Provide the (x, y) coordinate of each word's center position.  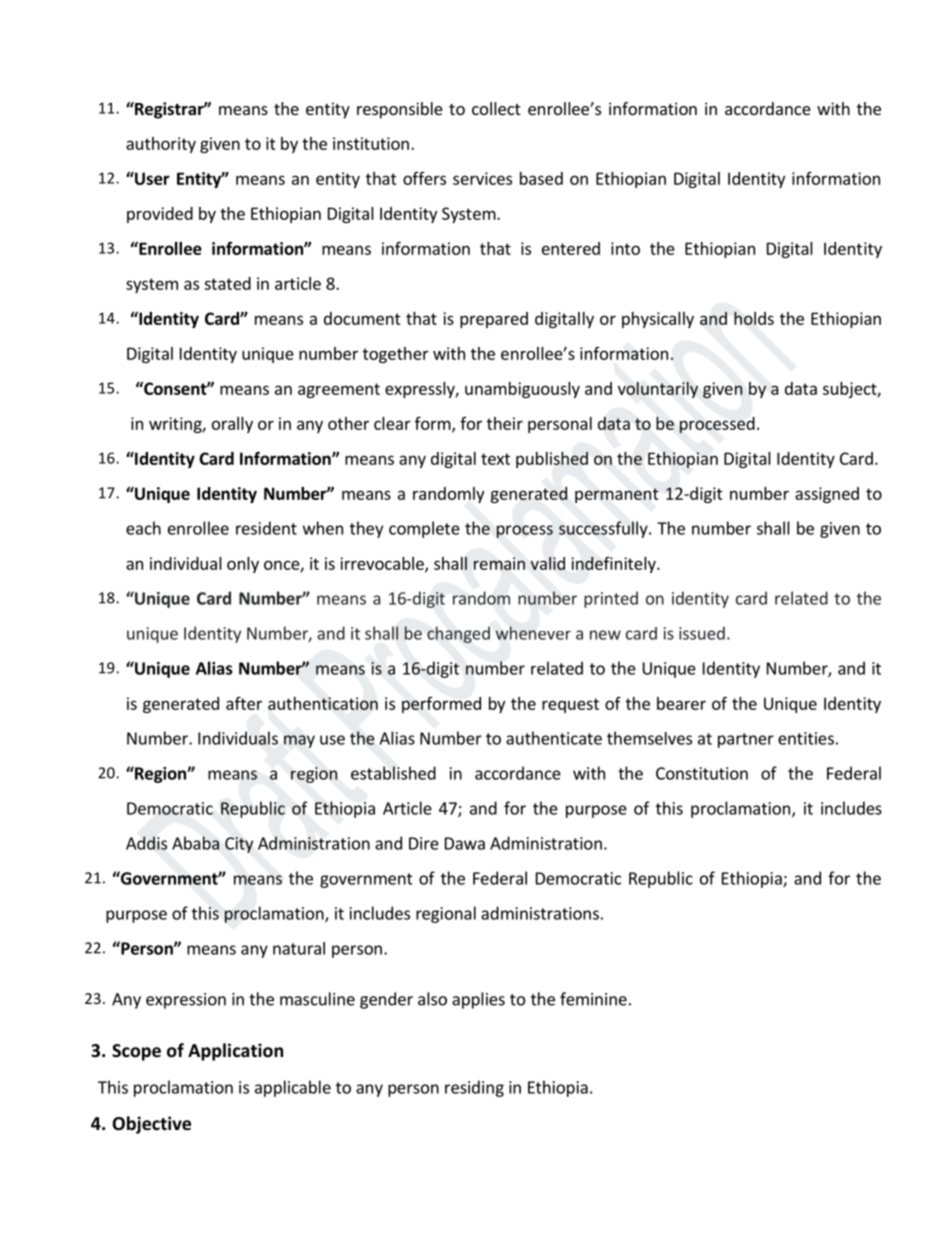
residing (474, 1088)
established (393, 773)
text (495, 459)
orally (232, 425)
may (299, 741)
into (625, 248)
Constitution (702, 773)
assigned (827, 495)
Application (235, 1052)
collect (496, 108)
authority (161, 145)
